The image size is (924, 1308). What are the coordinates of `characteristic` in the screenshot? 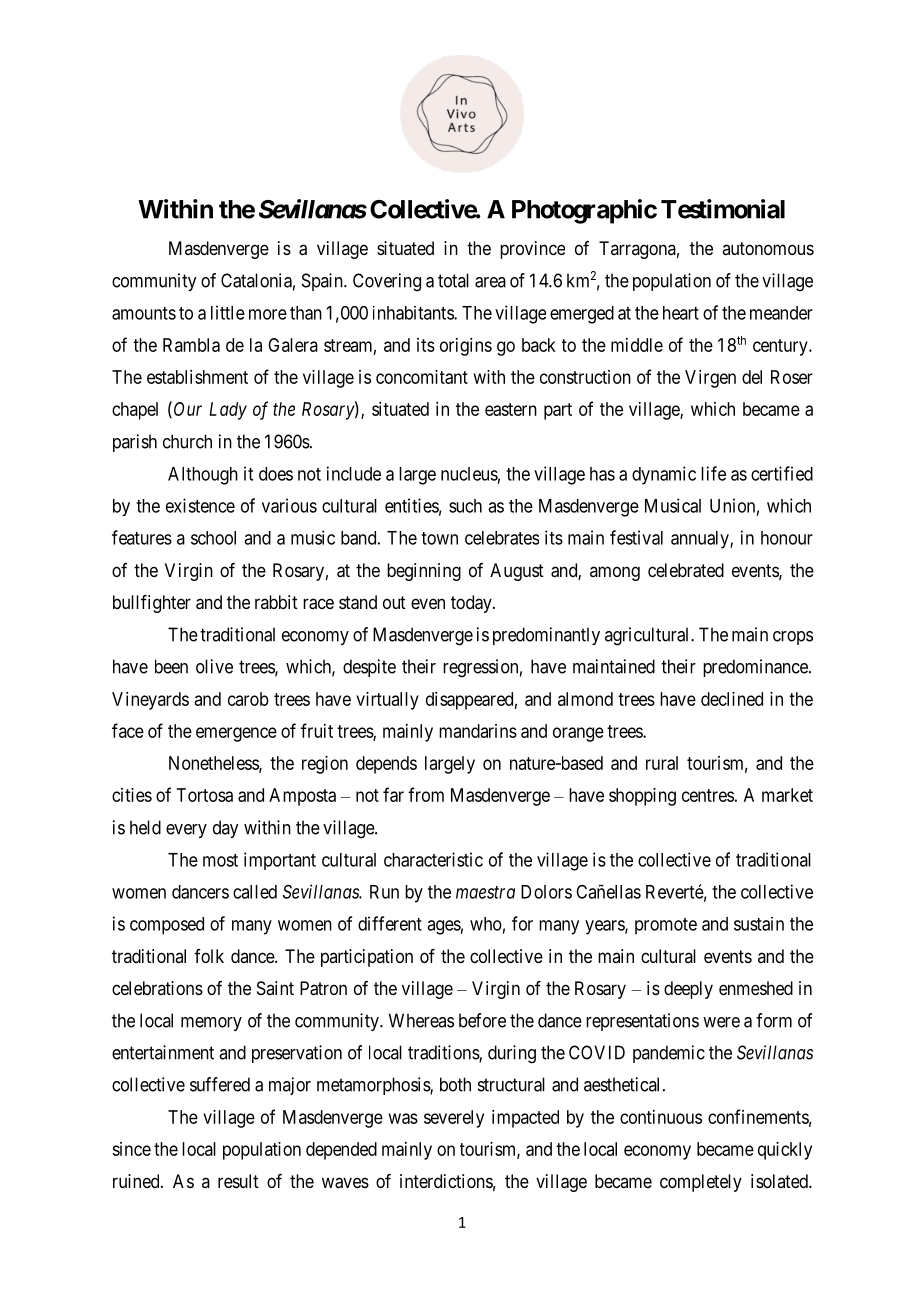 It's located at (433, 859).
